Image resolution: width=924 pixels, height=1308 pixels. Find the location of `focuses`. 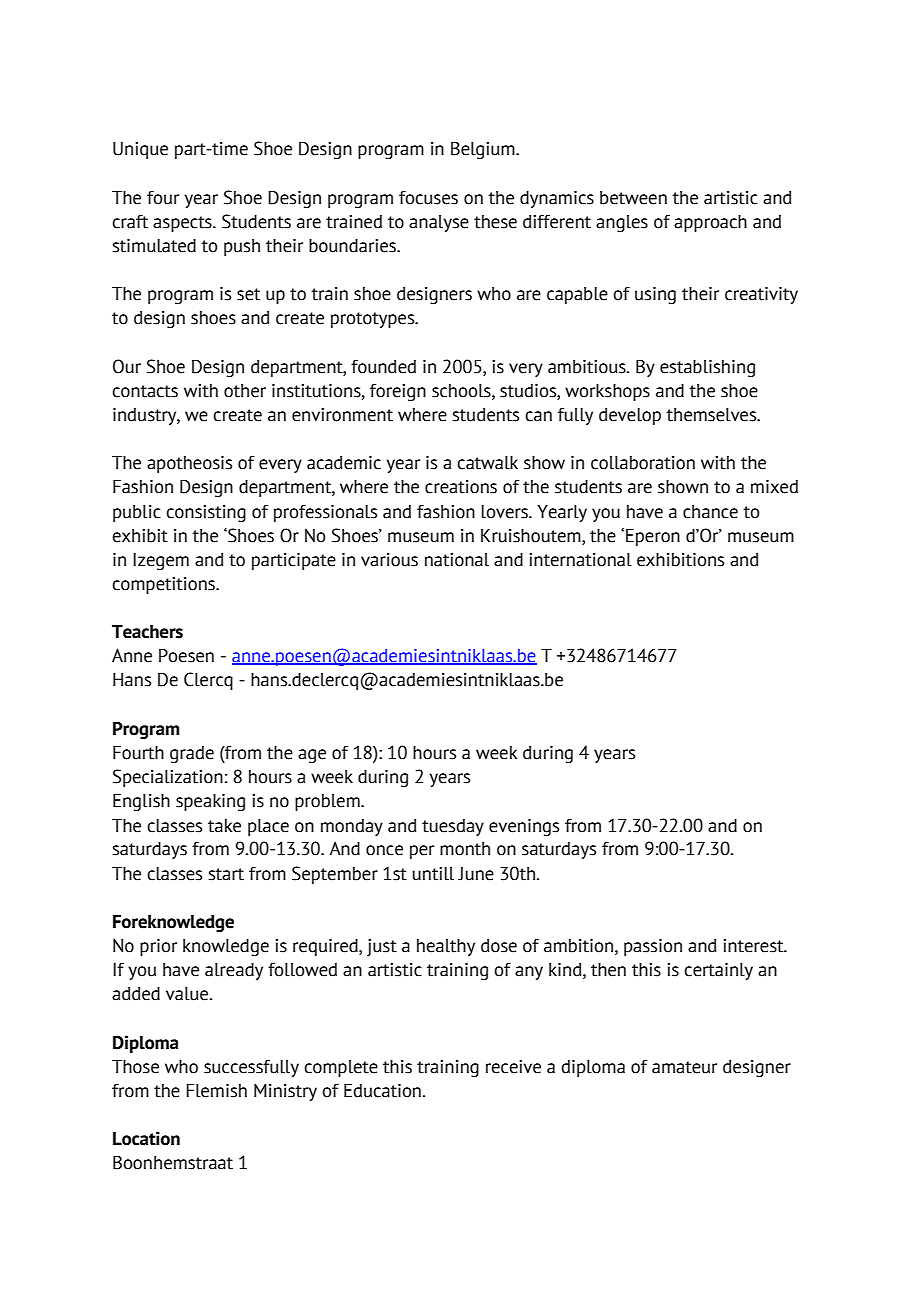

focuses is located at coordinates (428, 198).
